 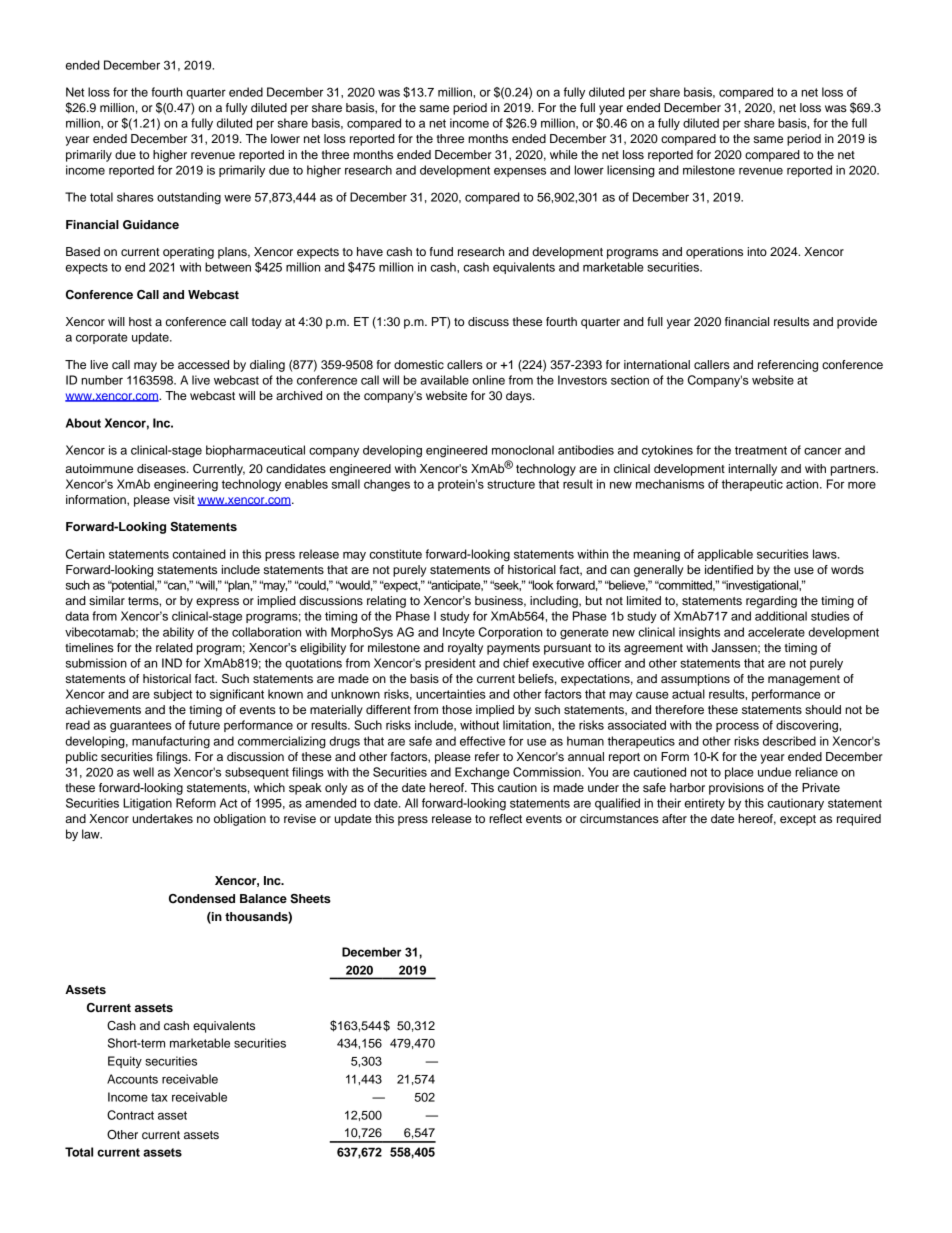 I want to click on tax, so click(x=159, y=1097).
